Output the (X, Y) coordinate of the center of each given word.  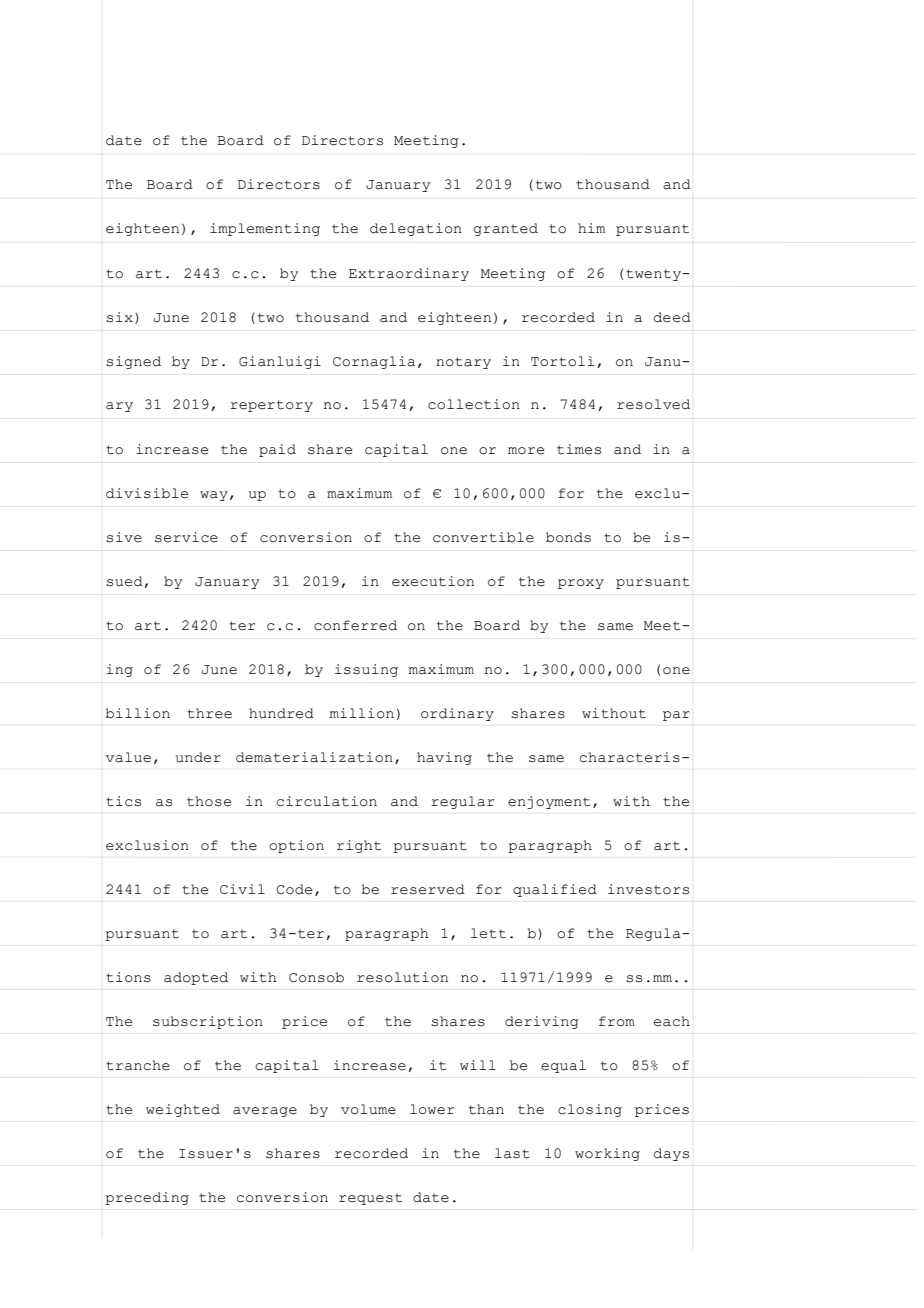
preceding (147, 1198)
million (362, 713)
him (591, 228)
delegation (416, 229)
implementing (265, 229)
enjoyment (549, 802)
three (209, 713)
